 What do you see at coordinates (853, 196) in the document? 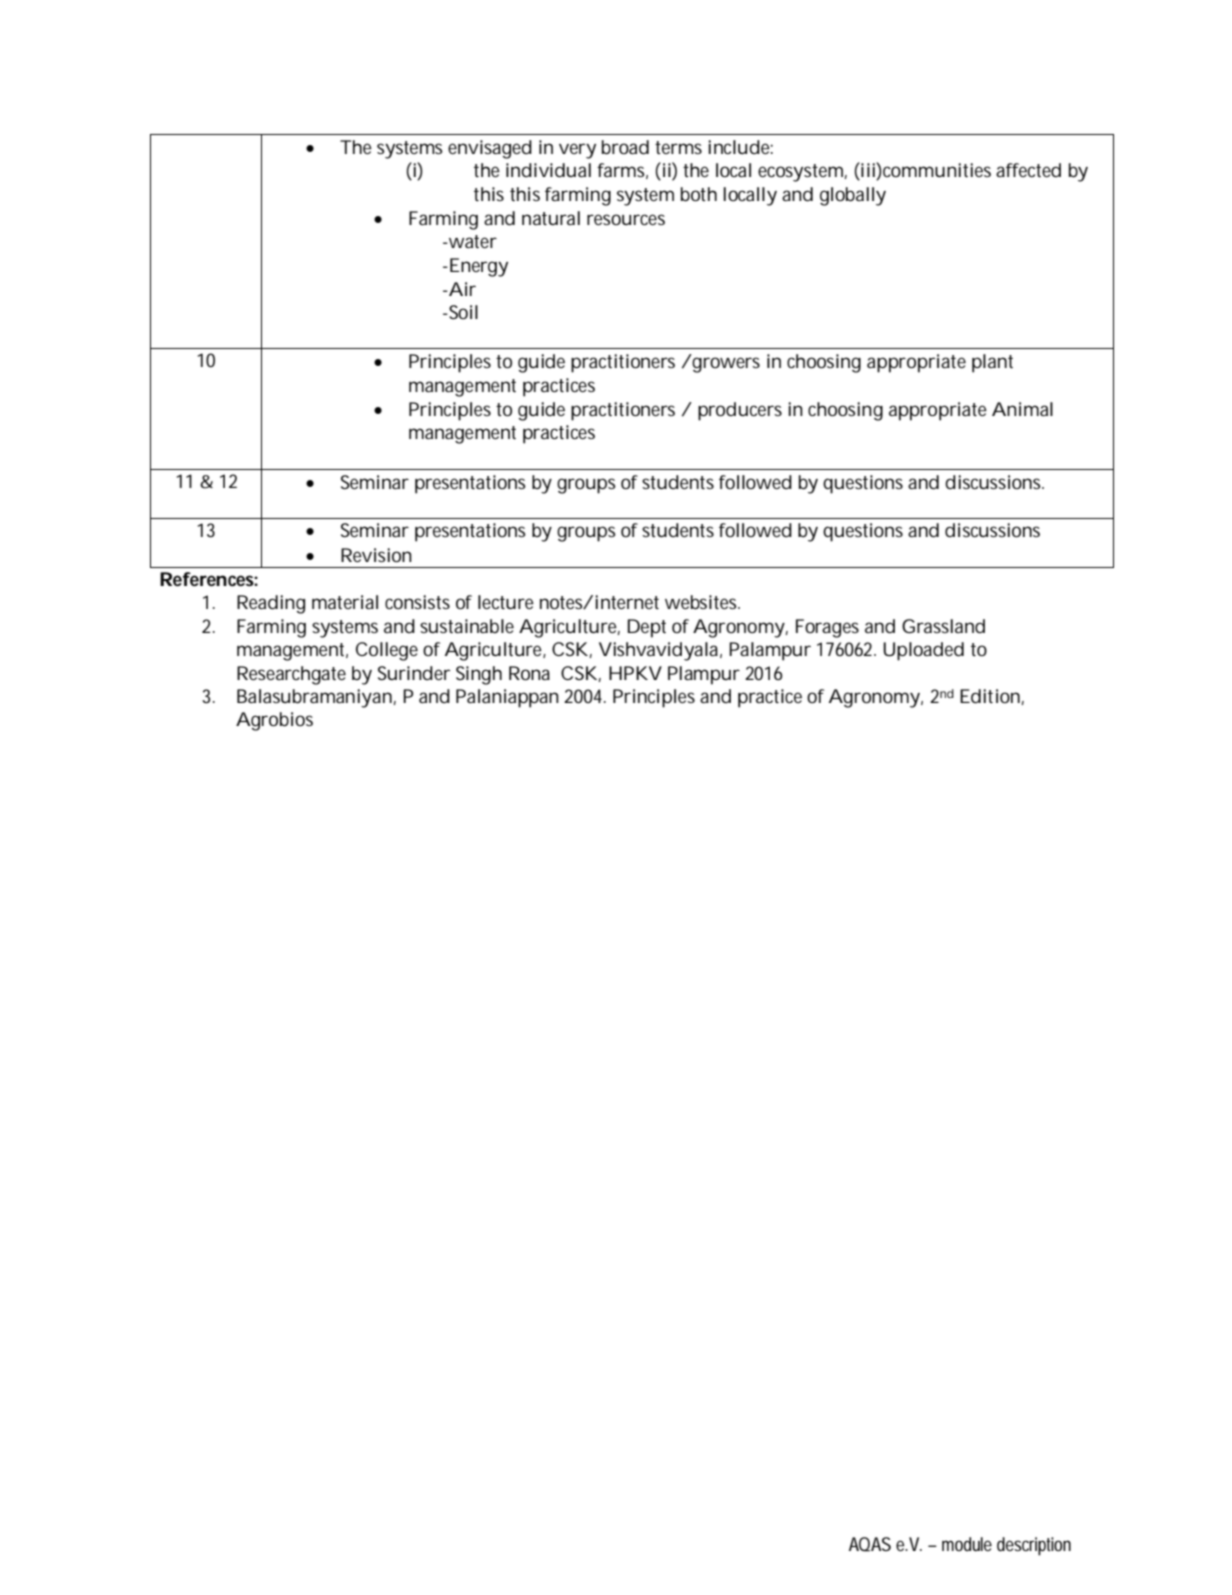
I see `globally` at bounding box center [853, 196].
